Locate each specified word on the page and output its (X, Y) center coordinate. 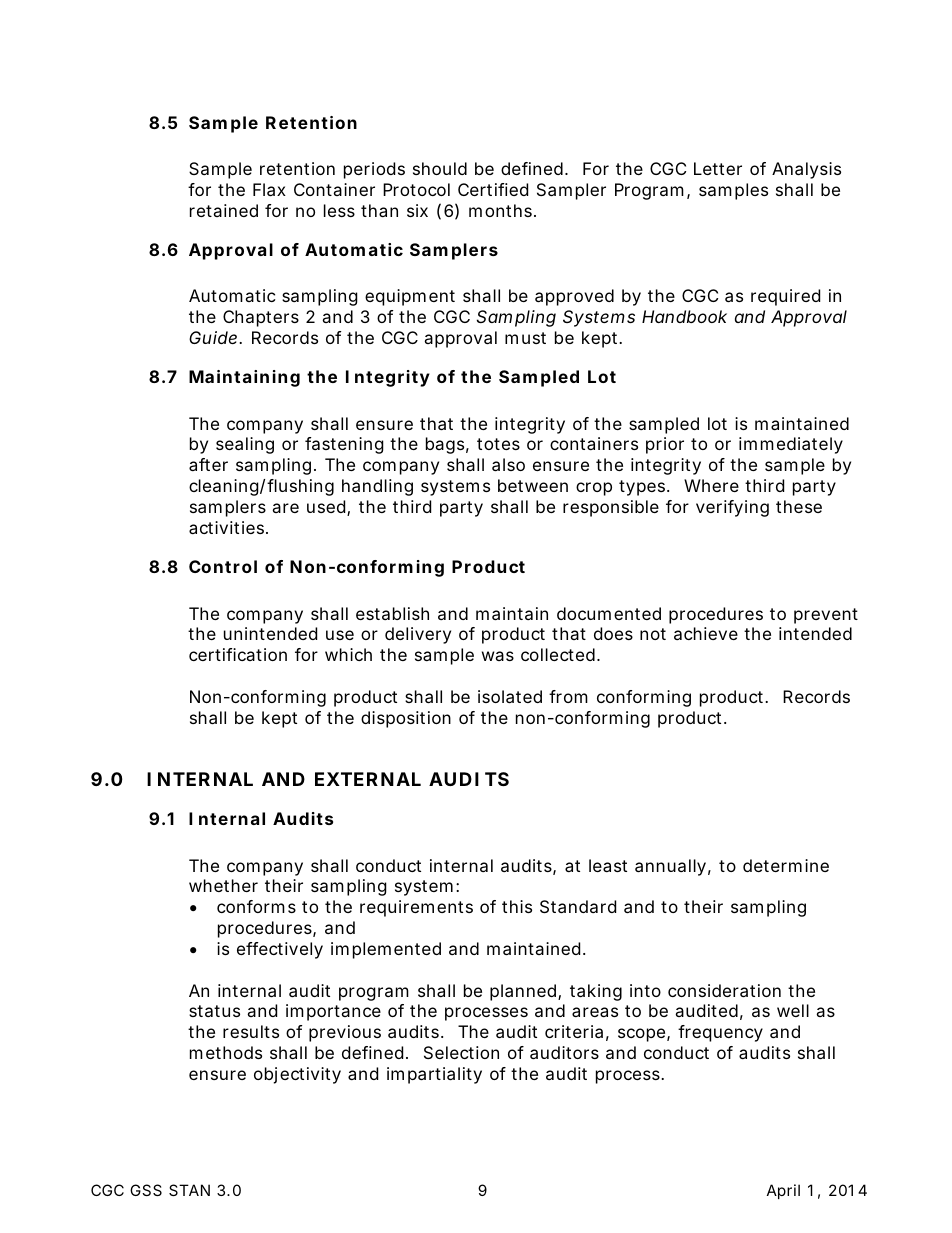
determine (786, 865)
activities (228, 527)
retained (224, 210)
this (517, 906)
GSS (146, 1190)
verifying (732, 508)
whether (223, 885)
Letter (718, 168)
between (533, 485)
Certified (493, 189)
